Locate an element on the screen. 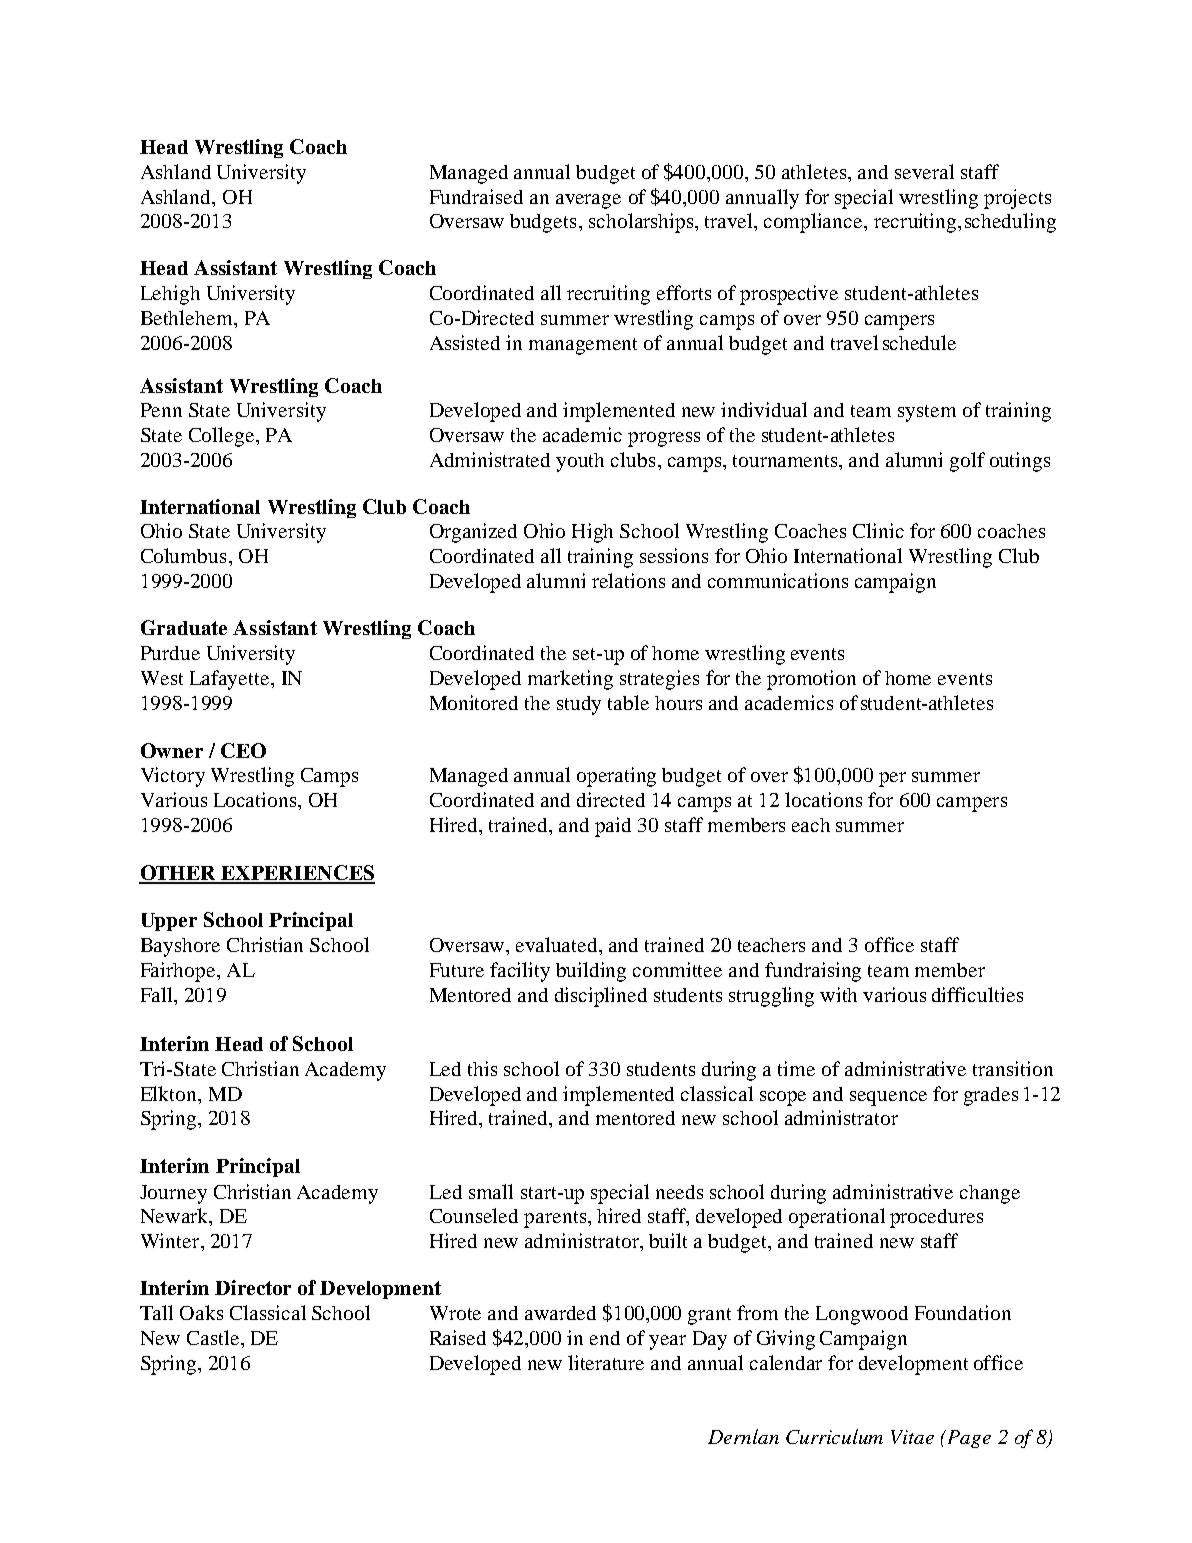 Image resolution: width=1192 pixels, height=1543 pixels. average is located at coordinates (588, 201).
